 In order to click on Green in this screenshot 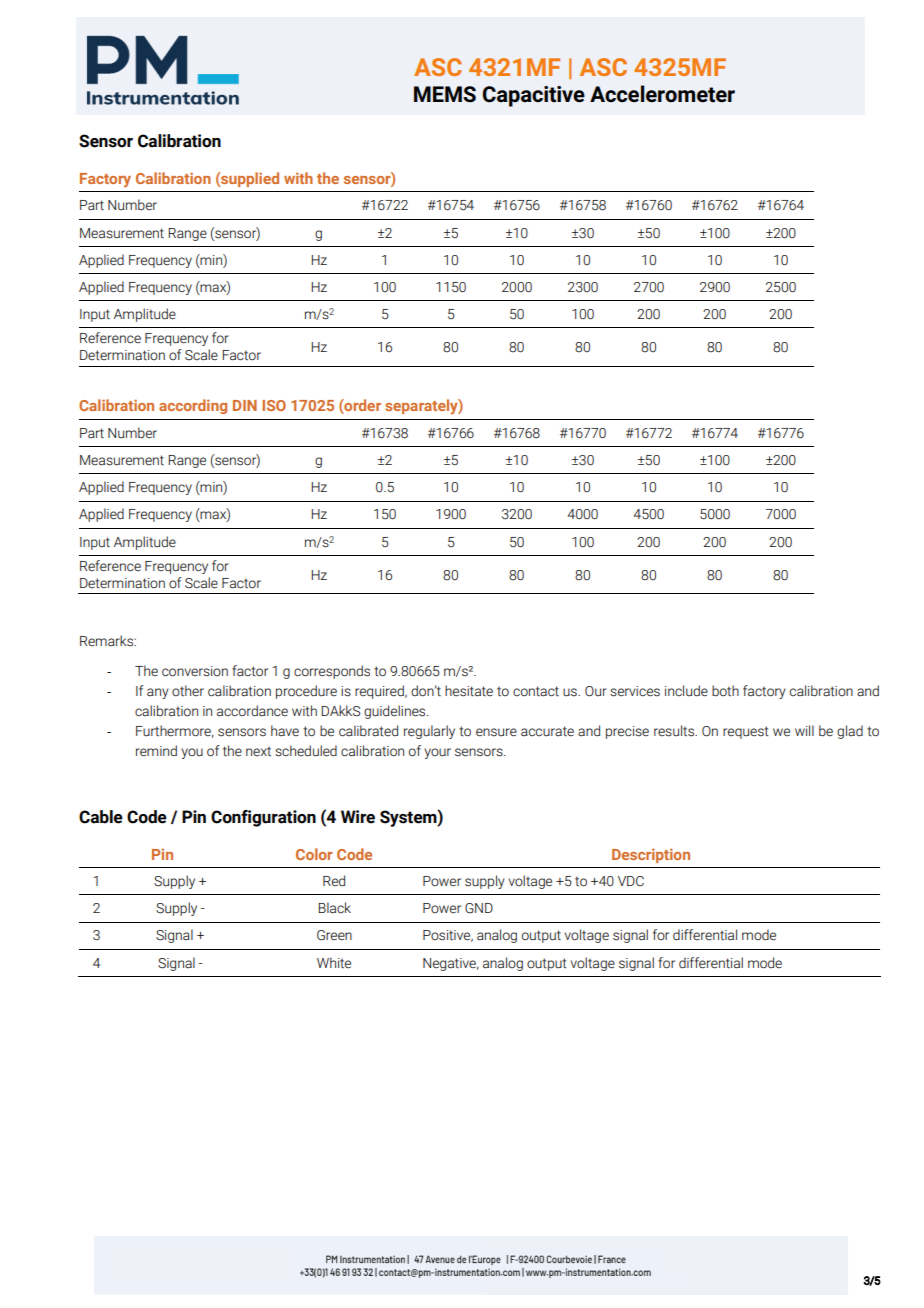, I will do `click(334, 935)`.
